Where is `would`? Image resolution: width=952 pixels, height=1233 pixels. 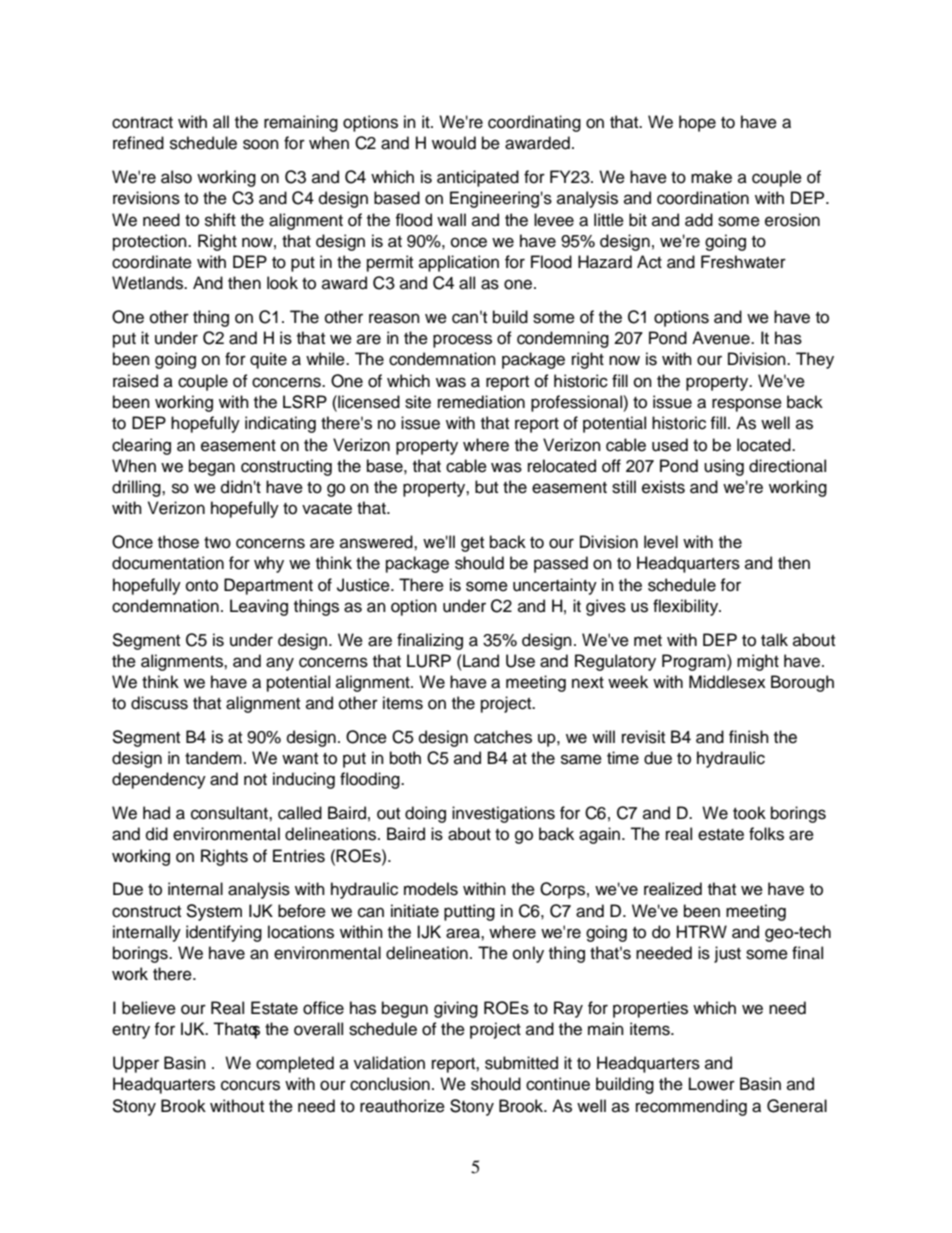
would is located at coordinates (454, 143).
